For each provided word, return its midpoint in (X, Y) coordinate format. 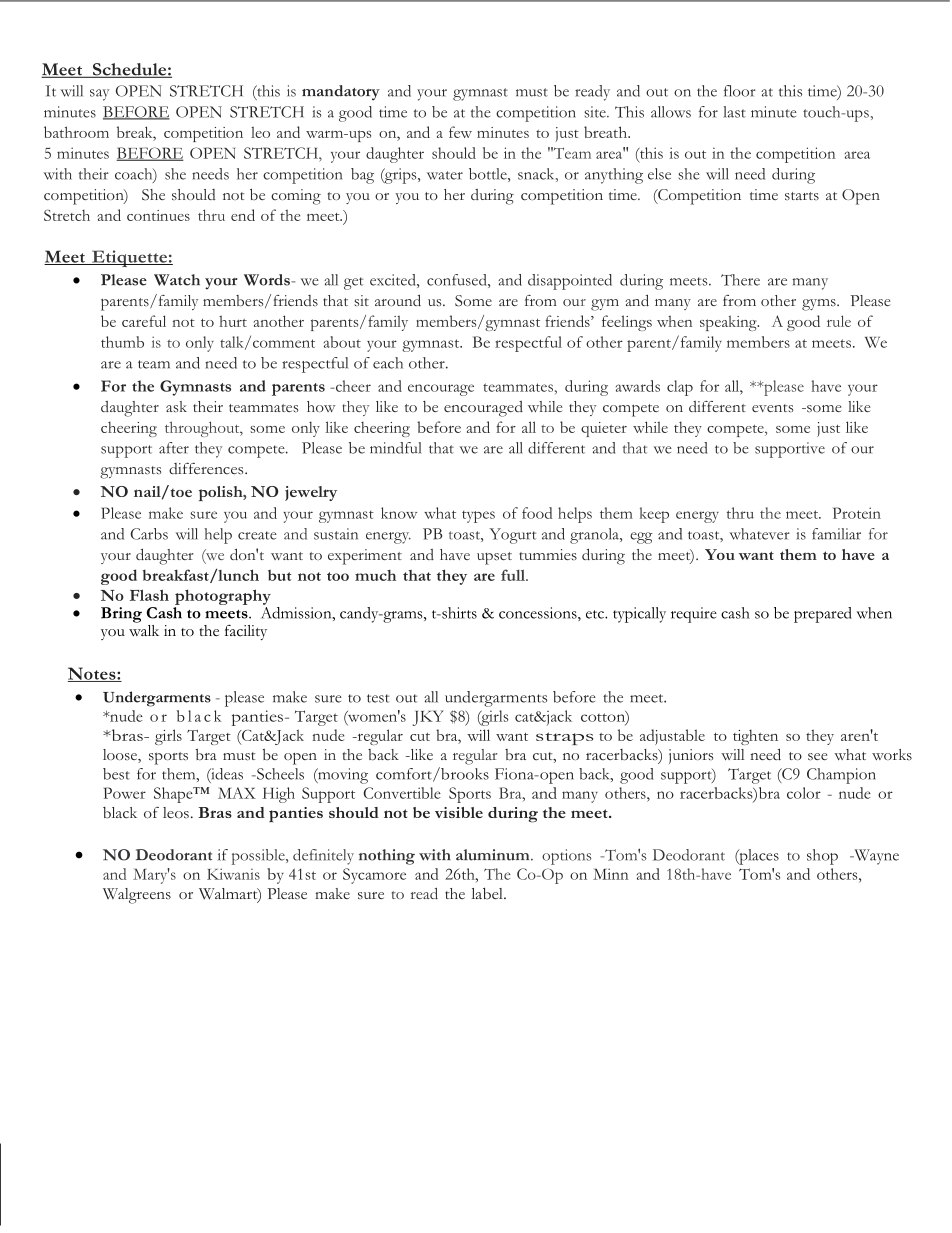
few (460, 132)
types (478, 517)
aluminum (494, 855)
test (378, 698)
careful (144, 321)
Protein (857, 513)
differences (207, 469)
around (398, 300)
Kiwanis (233, 874)
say (99, 95)
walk (144, 629)
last (735, 112)
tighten (755, 737)
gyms (820, 305)
